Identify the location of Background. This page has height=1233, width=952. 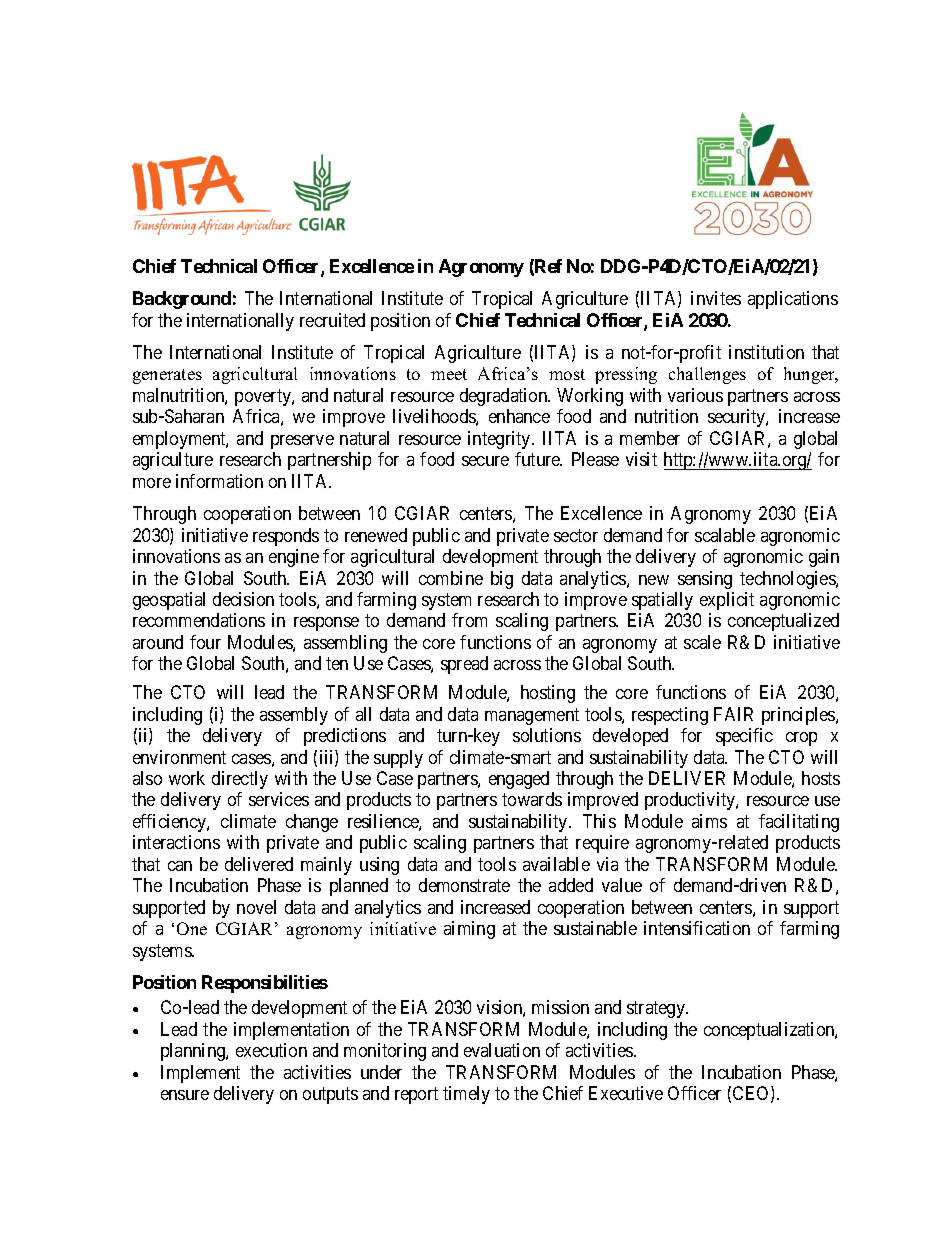
(182, 300).
